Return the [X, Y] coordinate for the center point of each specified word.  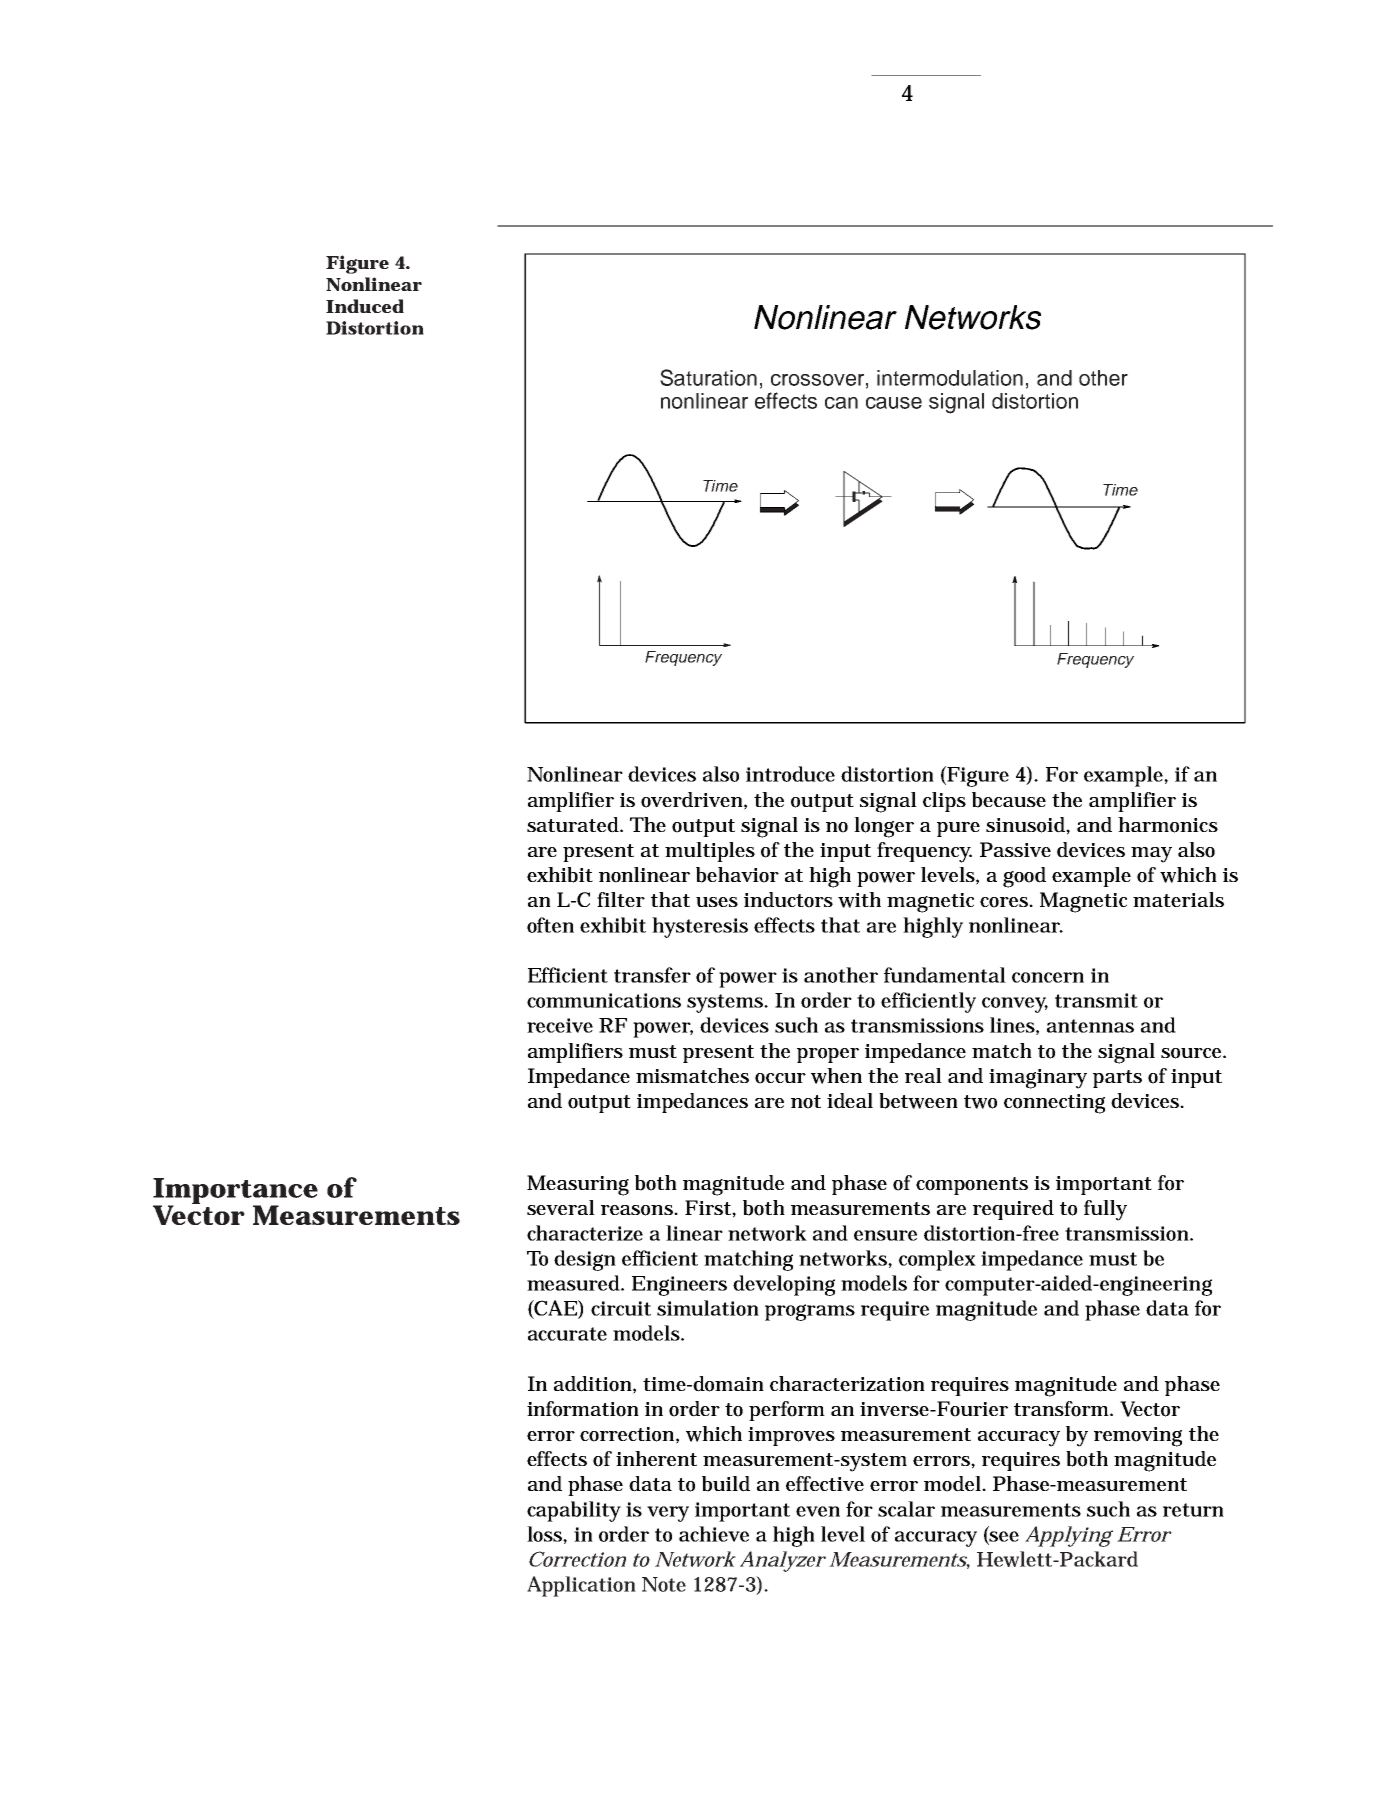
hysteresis [700, 927]
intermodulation [950, 378]
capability [574, 1511]
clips [944, 802]
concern [1048, 977]
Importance [235, 1192]
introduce [790, 774]
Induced [365, 306]
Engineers [679, 1286]
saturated [575, 825]
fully [1105, 1210]
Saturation [708, 377]
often [550, 925]
